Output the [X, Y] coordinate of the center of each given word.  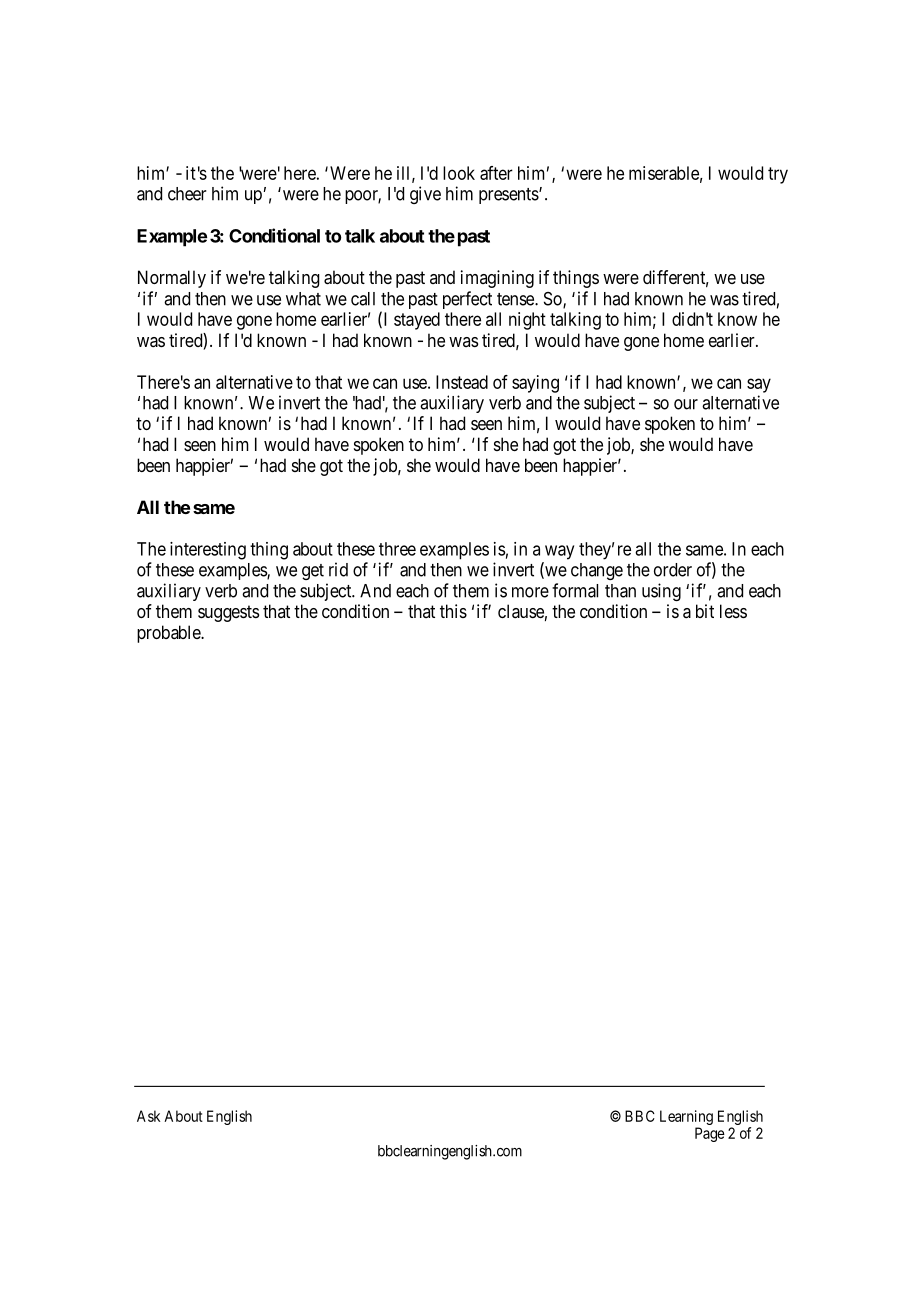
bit [705, 611]
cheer [187, 194]
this [453, 611]
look [459, 173]
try [778, 175]
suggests [228, 613]
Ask [148, 1116]
